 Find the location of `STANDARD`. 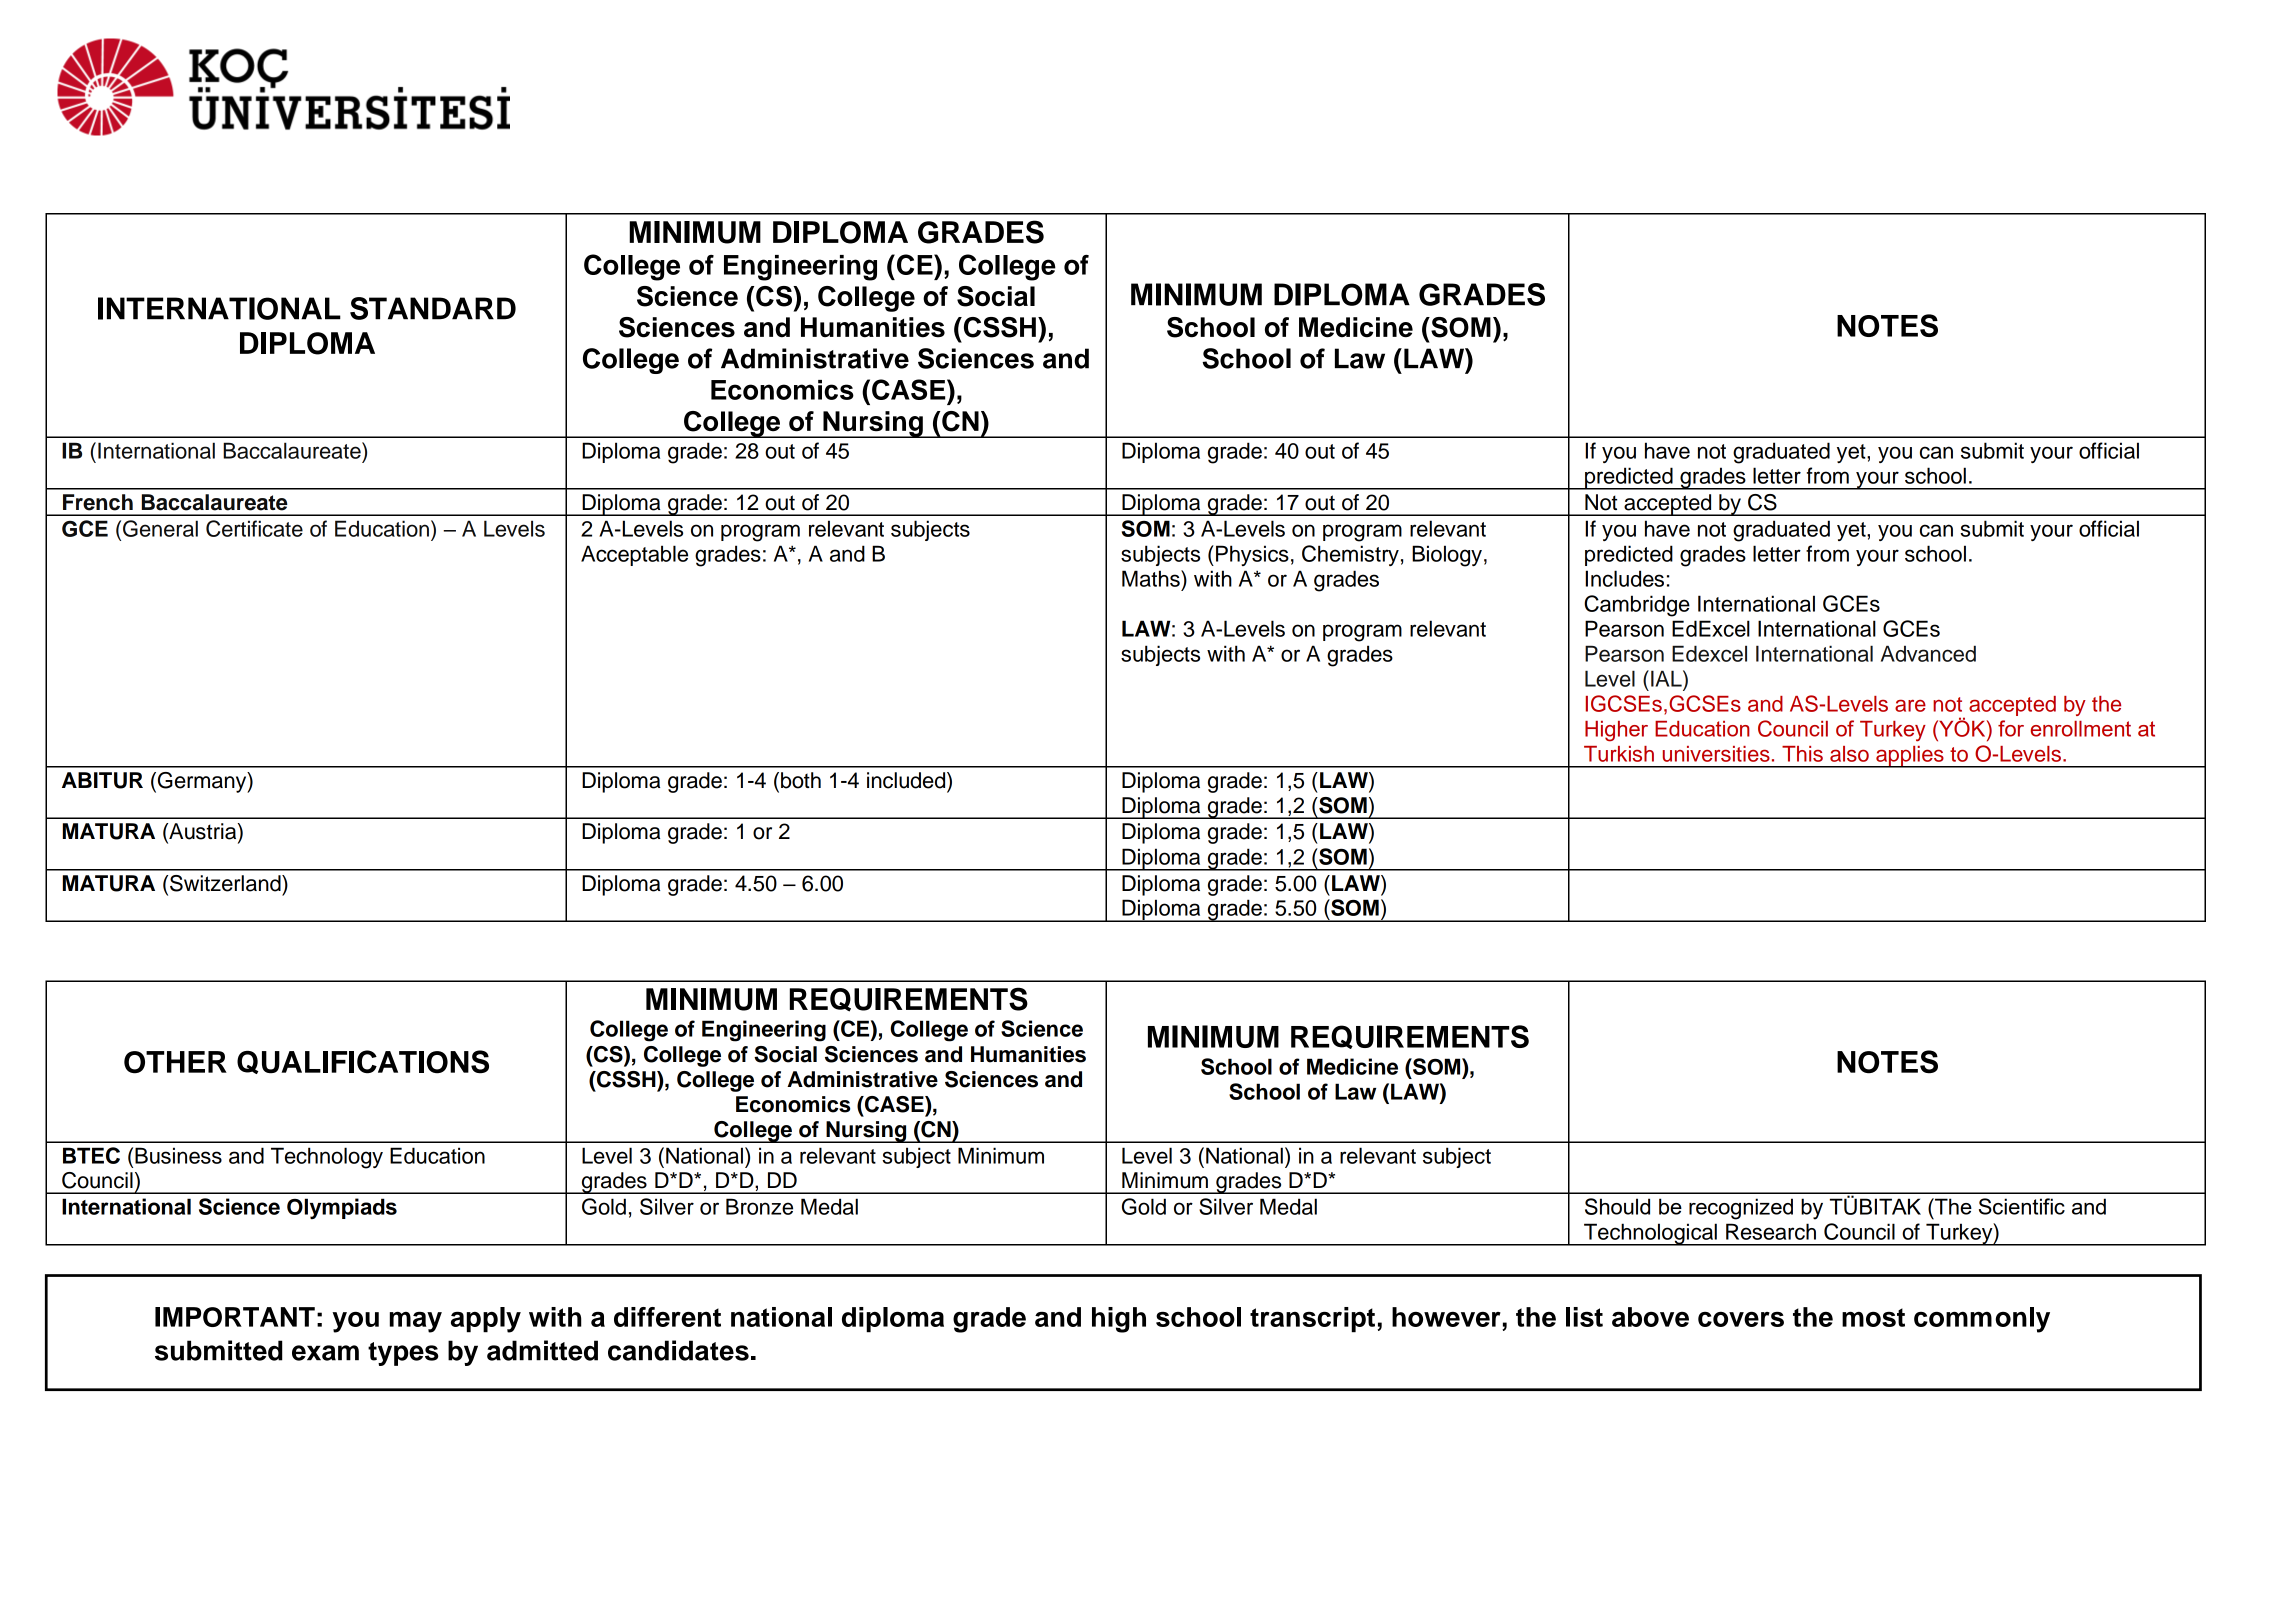

STANDARD is located at coordinates (433, 308).
